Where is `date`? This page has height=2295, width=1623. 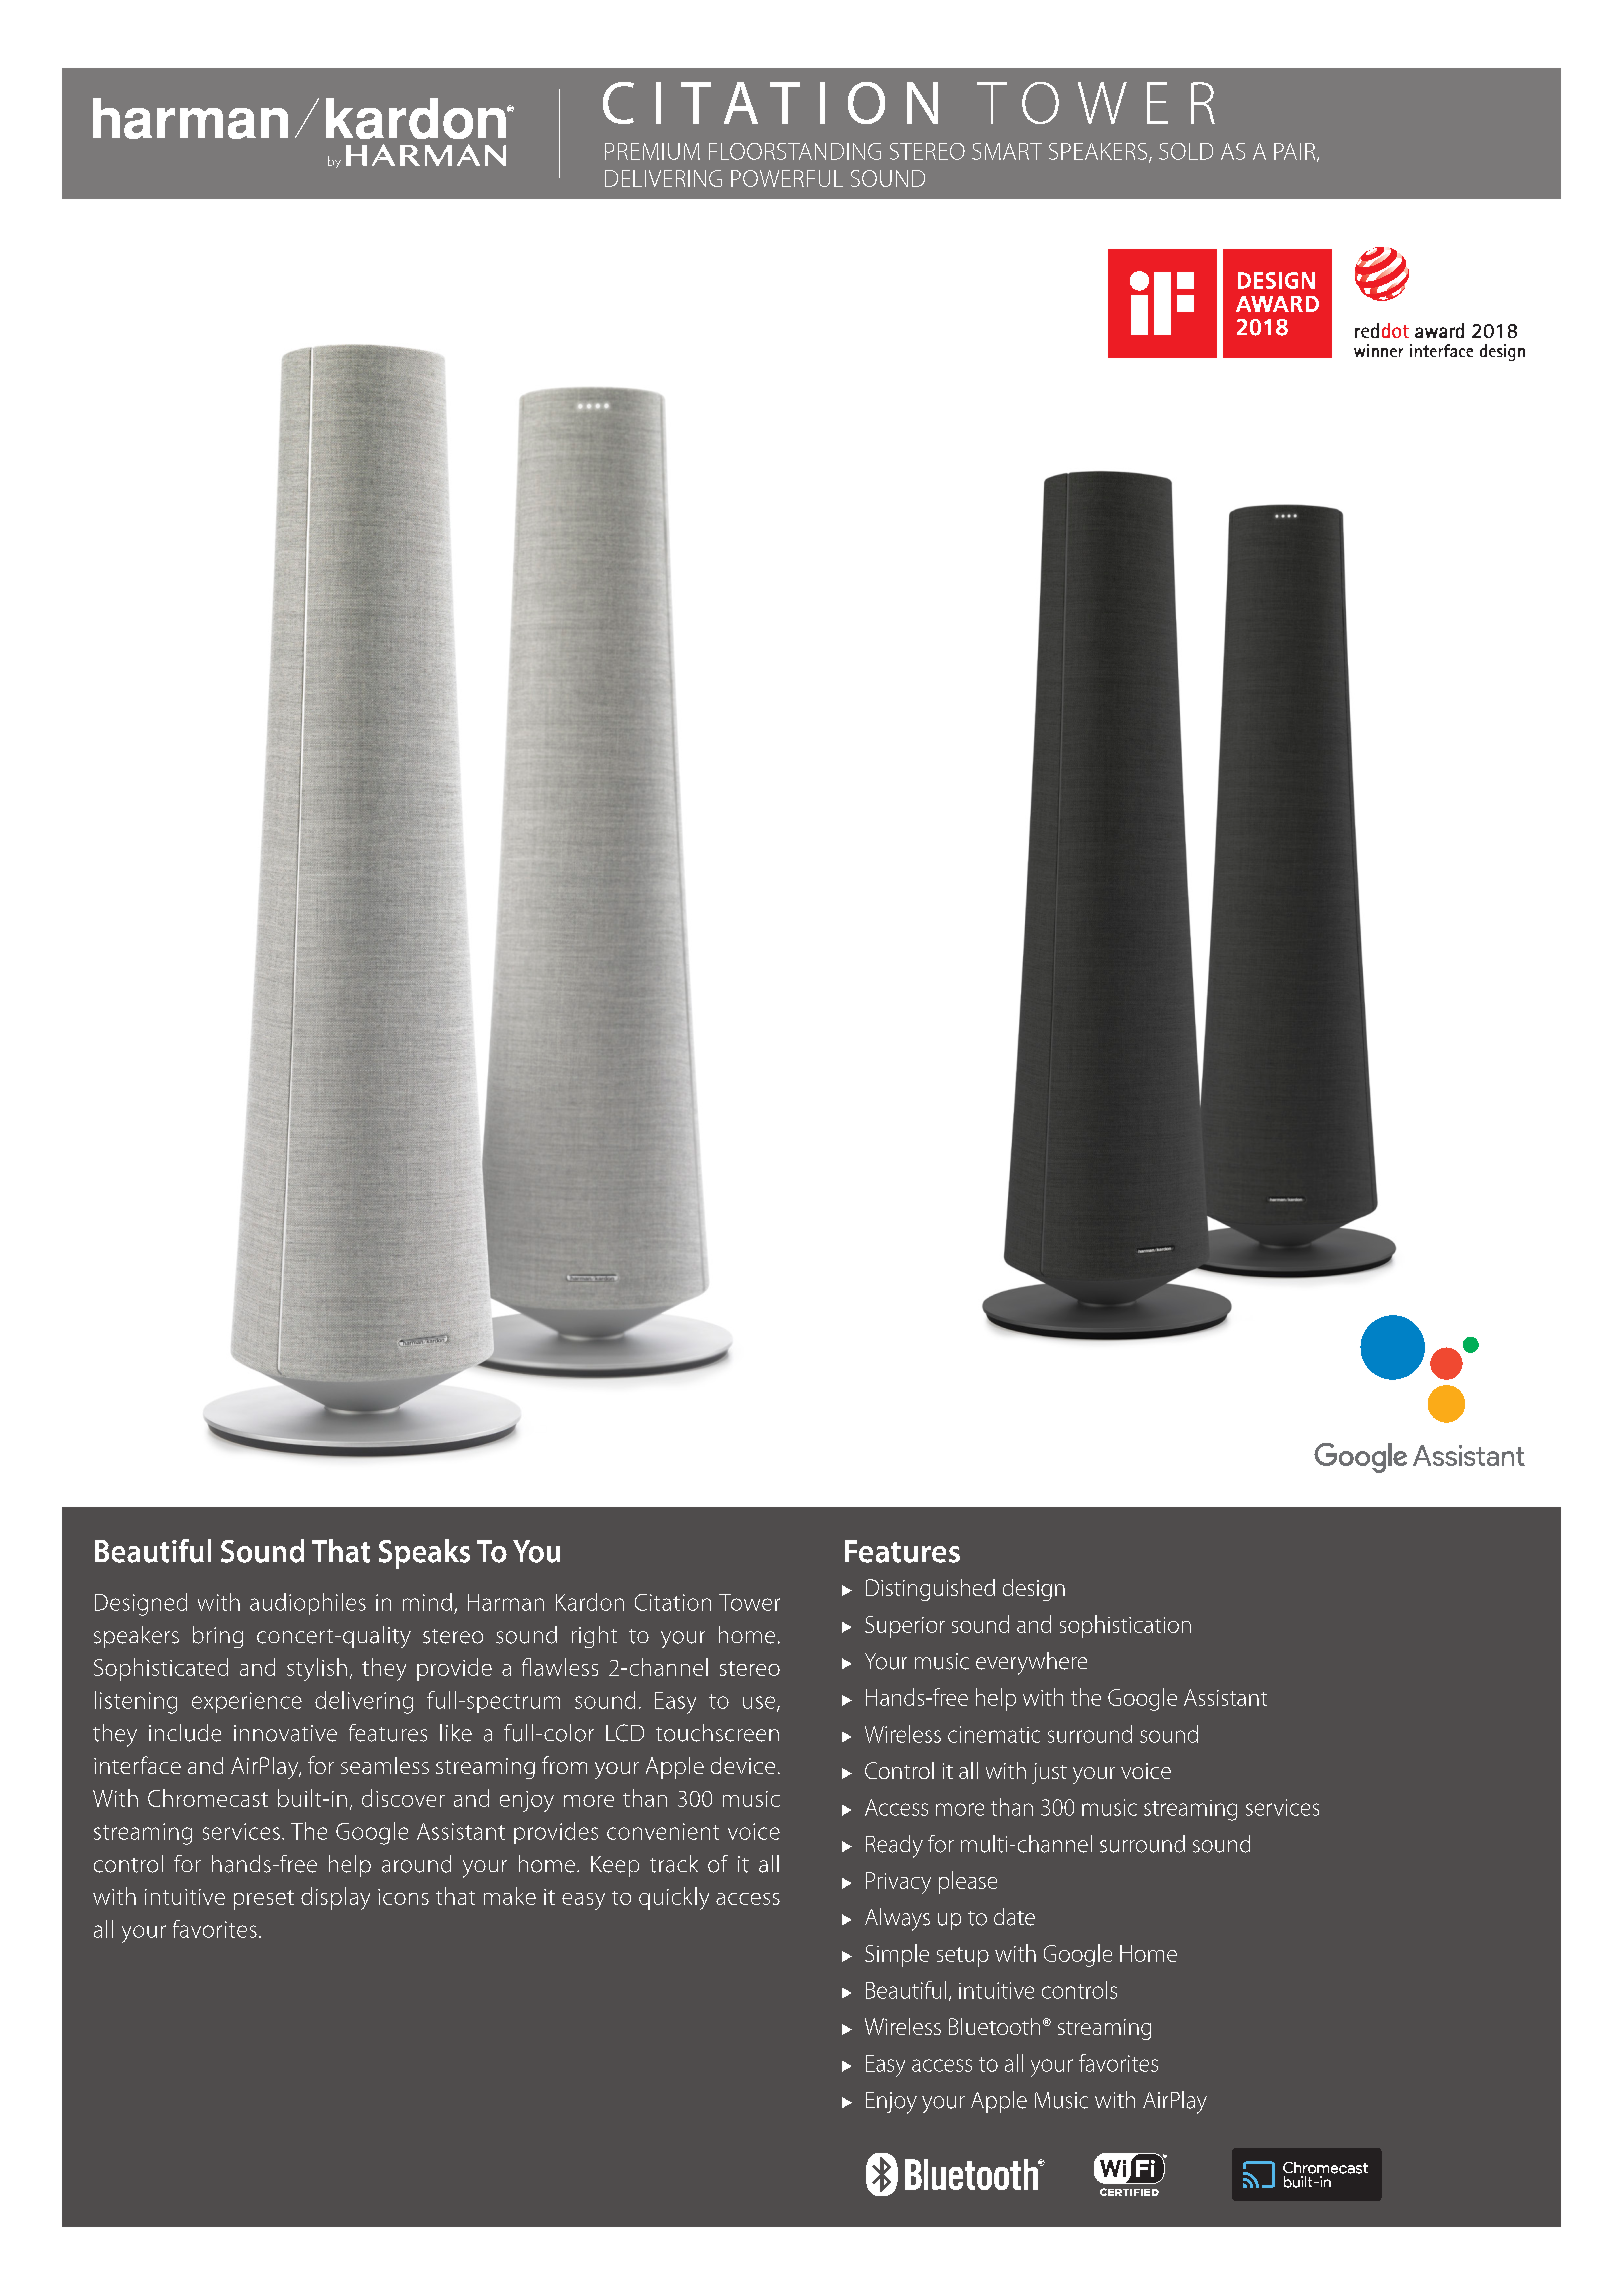 date is located at coordinates (1014, 1917).
